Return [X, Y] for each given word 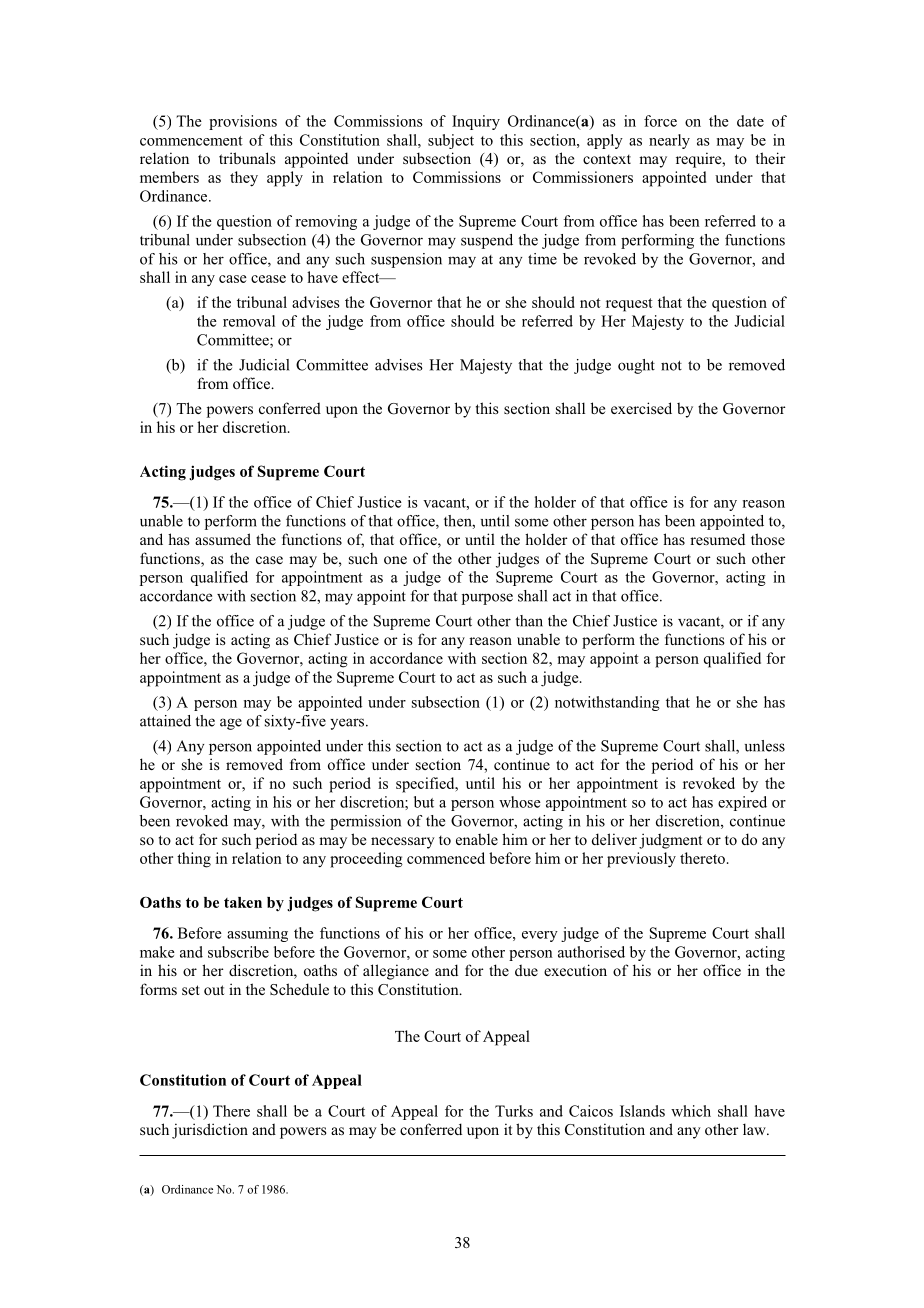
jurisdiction [210, 1131]
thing [194, 860]
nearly [669, 141]
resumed [717, 539]
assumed [223, 539]
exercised [641, 408]
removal [249, 321]
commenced [446, 858]
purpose [487, 599]
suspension [406, 260]
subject [451, 141]
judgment [670, 841]
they [244, 179]
